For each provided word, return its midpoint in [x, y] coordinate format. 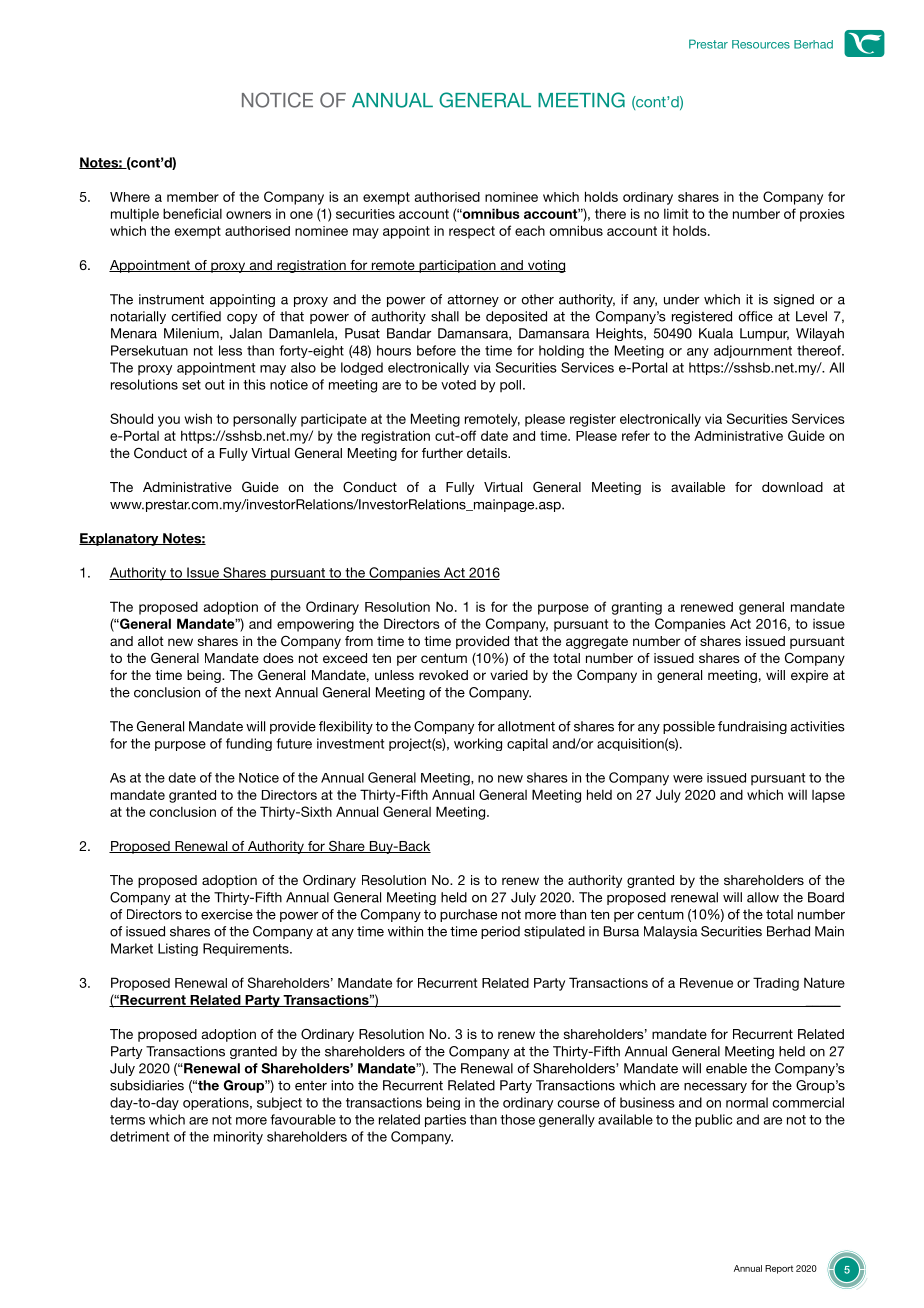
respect [472, 232]
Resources [761, 44]
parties [445, 1120]
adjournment [753, 351]
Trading [776, 984]
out [215, 385]
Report [779, 1269]
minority [238, 1138]
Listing [178, 949]
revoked [443, 675]
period [500, 932]
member [193, 197]
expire [809, 676]
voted [458, 385]
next [258, 693]
